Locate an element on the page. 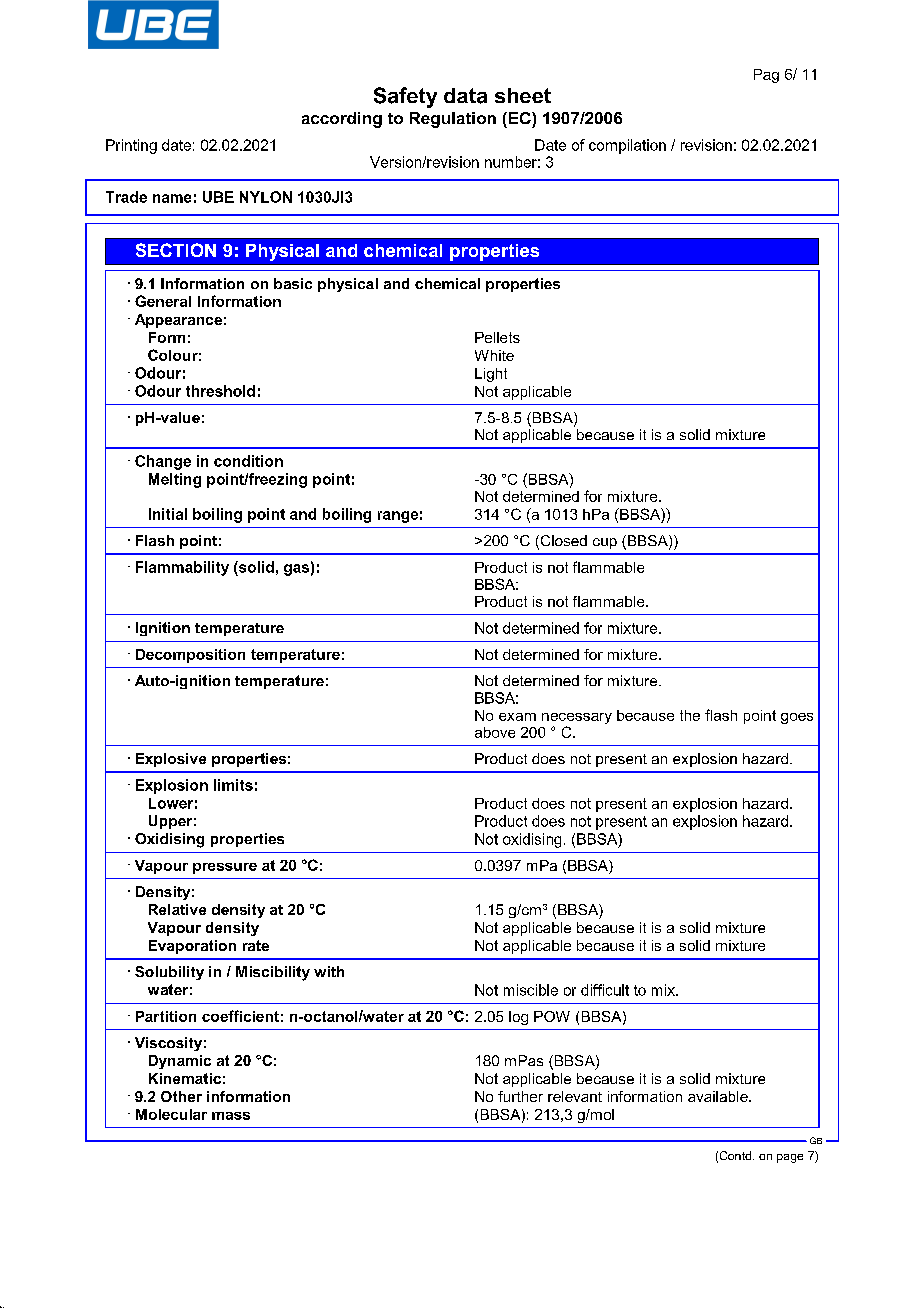 The width and height of the document is (924, 1308). miscible is located at coordinates (531, 990).
